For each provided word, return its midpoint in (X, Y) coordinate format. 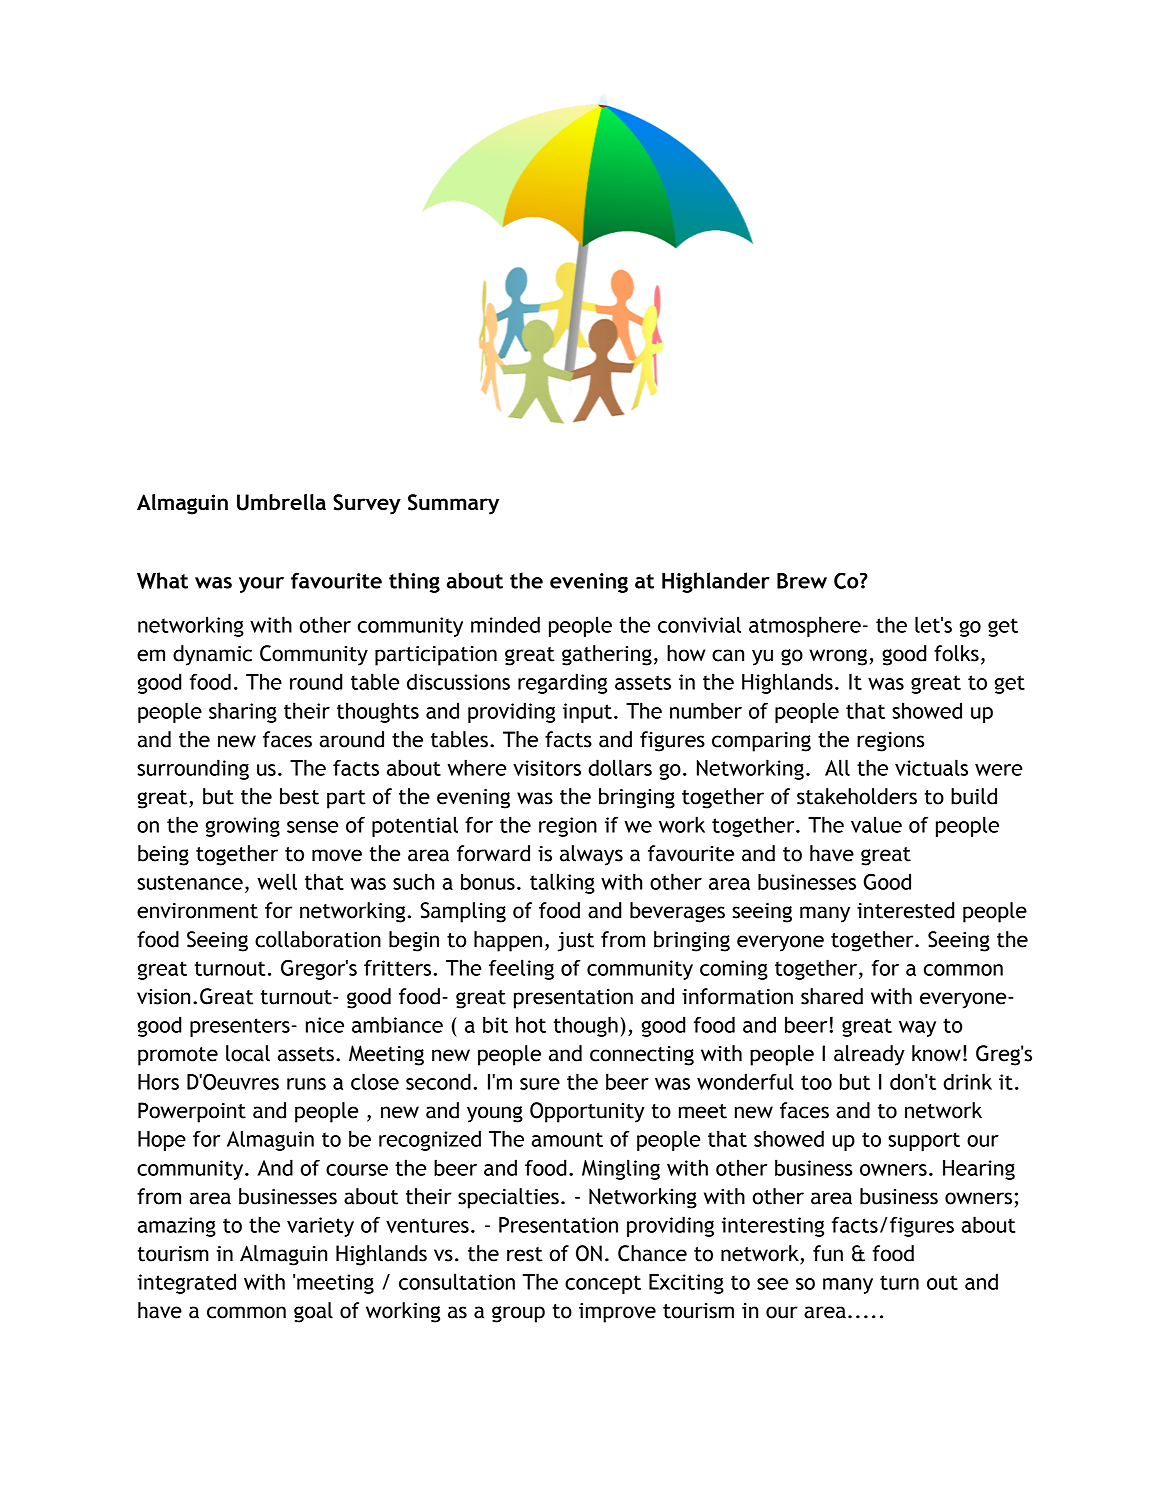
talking (562, 883)
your (261, 585)
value (876, 824)
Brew (802, 581)
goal (313, 1312)
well (277, 881)
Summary (453, 504)
